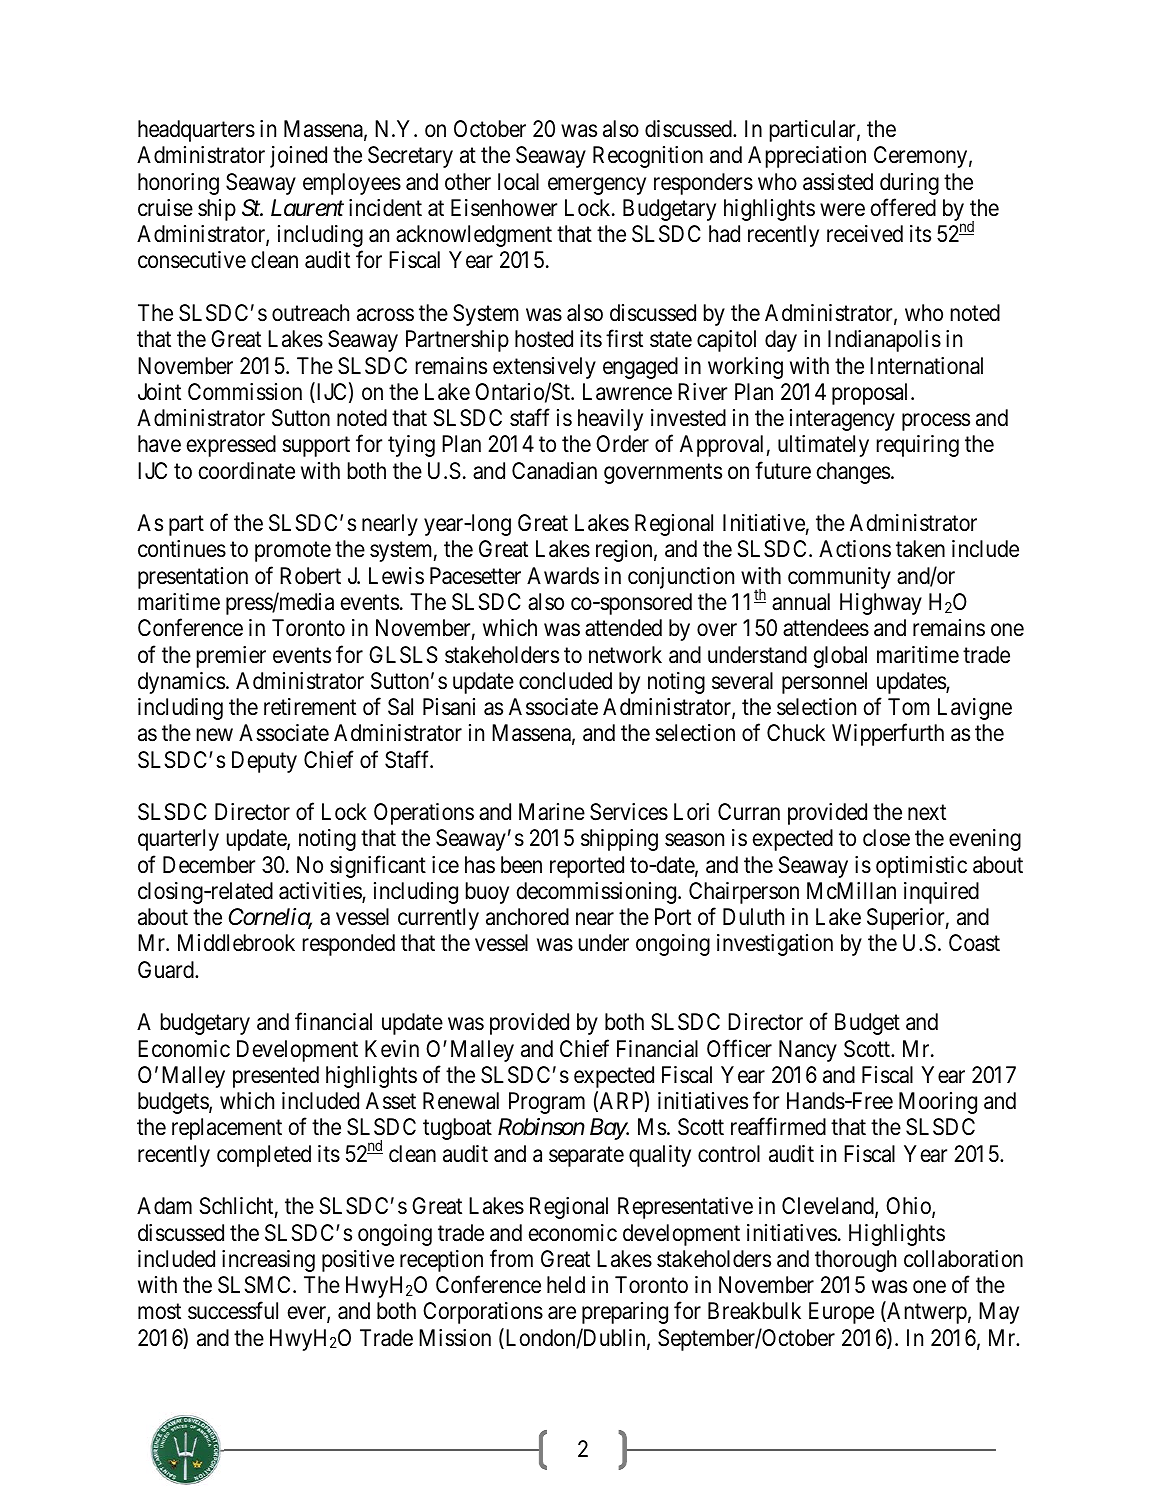  What do you see at coordinates (566, 1285) in the screenshot?
I see `held` at bounding box center [566, 1285].
